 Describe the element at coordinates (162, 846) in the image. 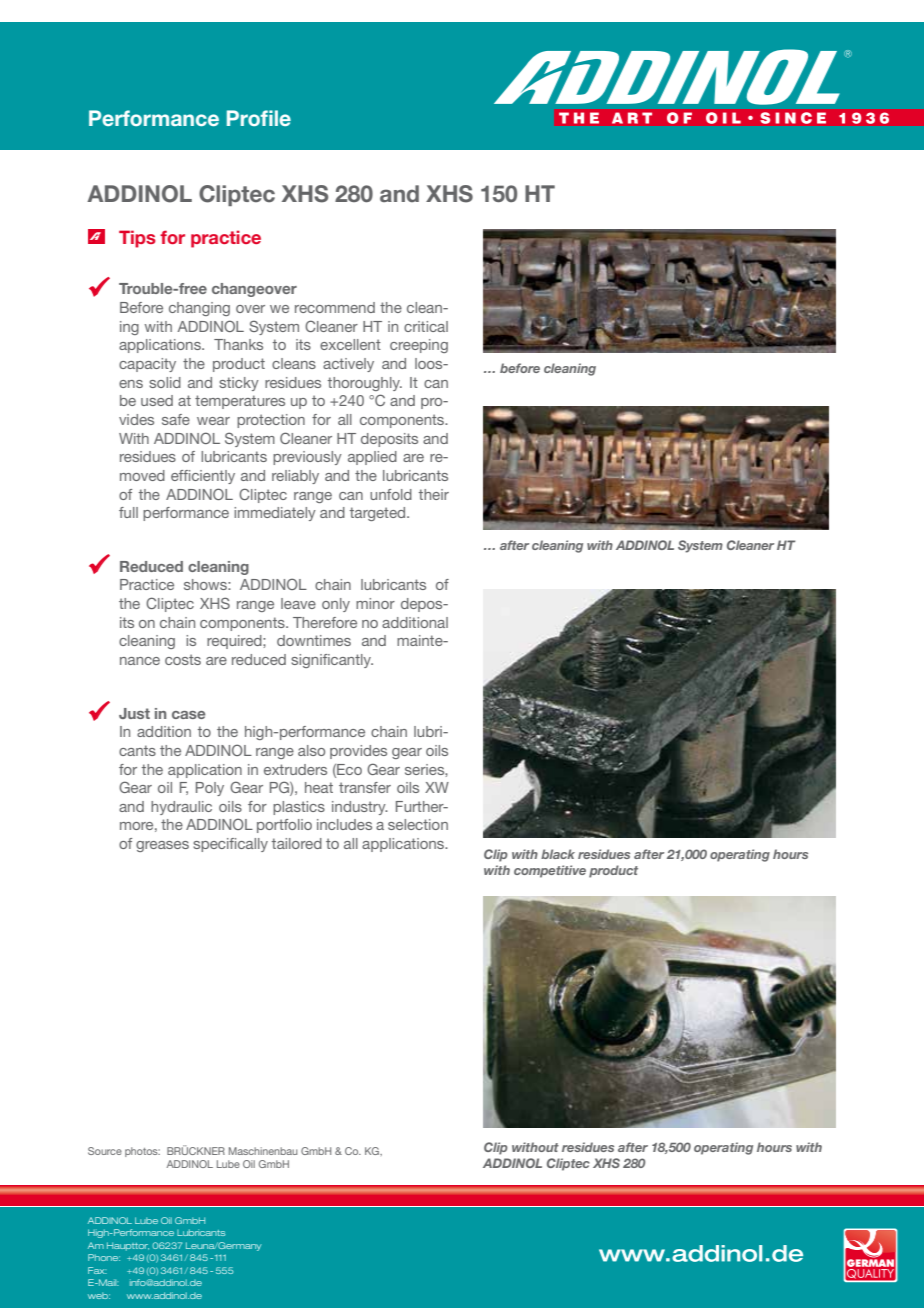

I see `greases` at that location.
